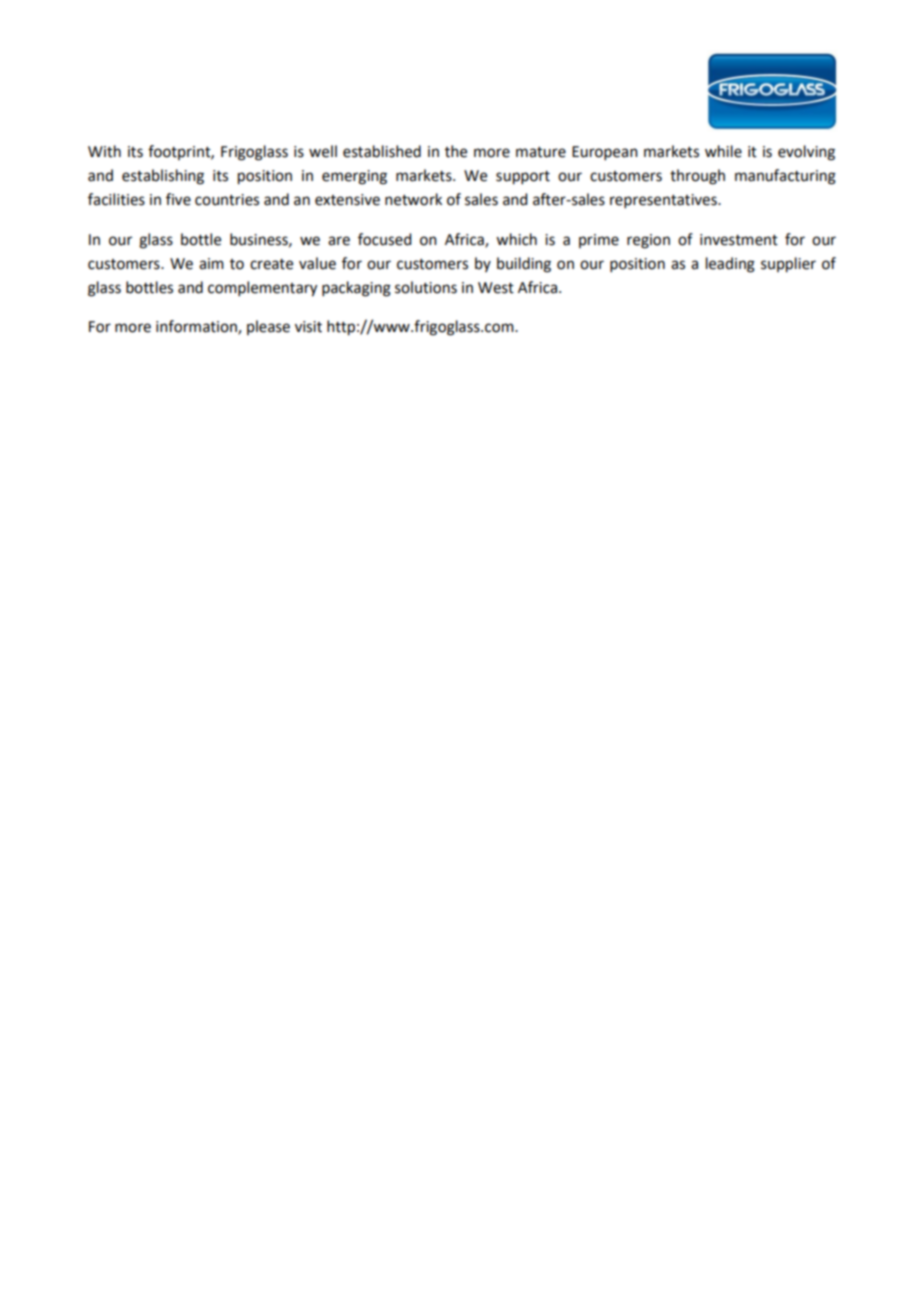 Image resolution: width=924 pixels, height=1308 pixels. What do you see at coordinates (723, 151) in the screenshot?
I see `while` at bounding box center [723, 151].
